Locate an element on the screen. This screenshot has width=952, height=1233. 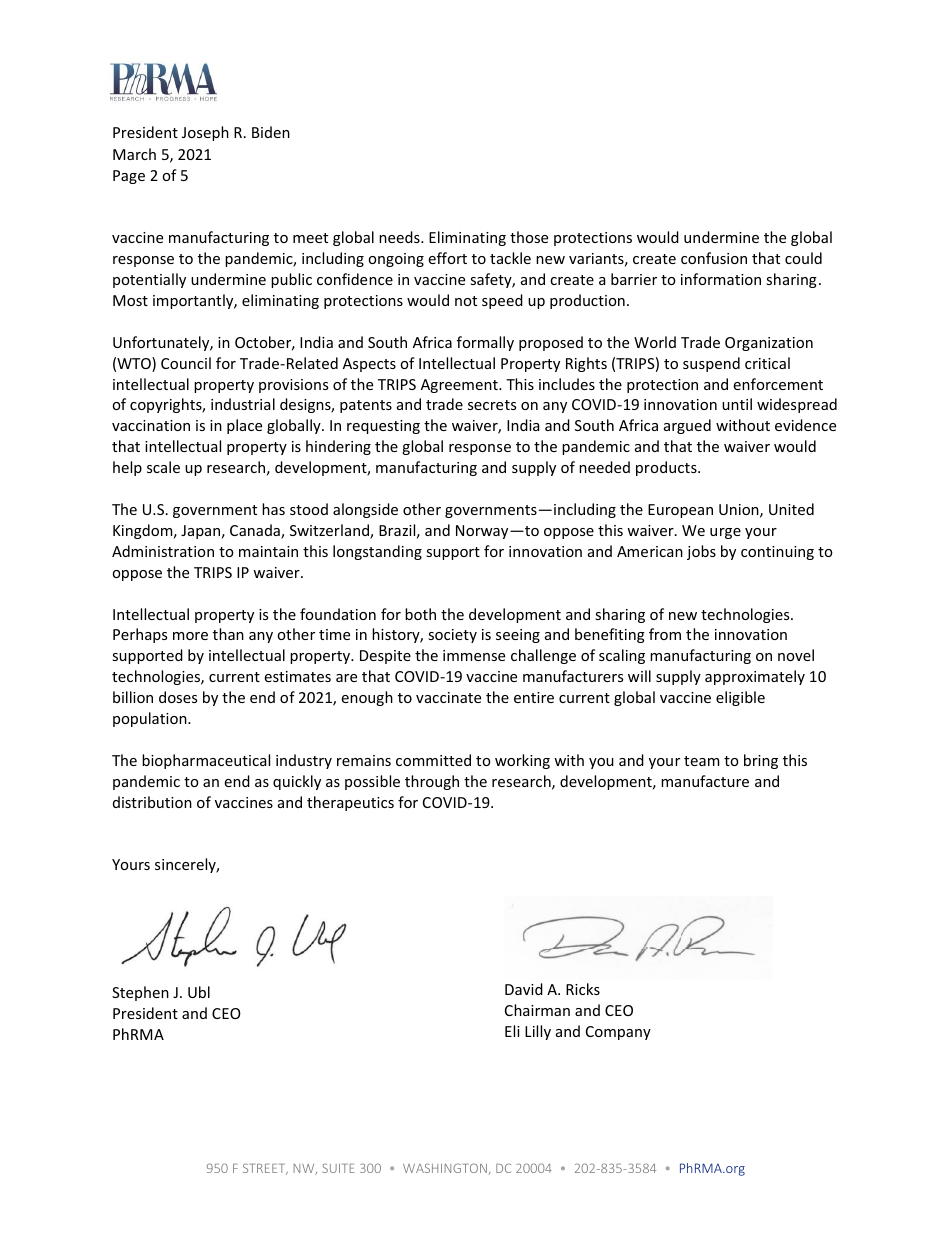
immense is located at coordinates (474, 655).
